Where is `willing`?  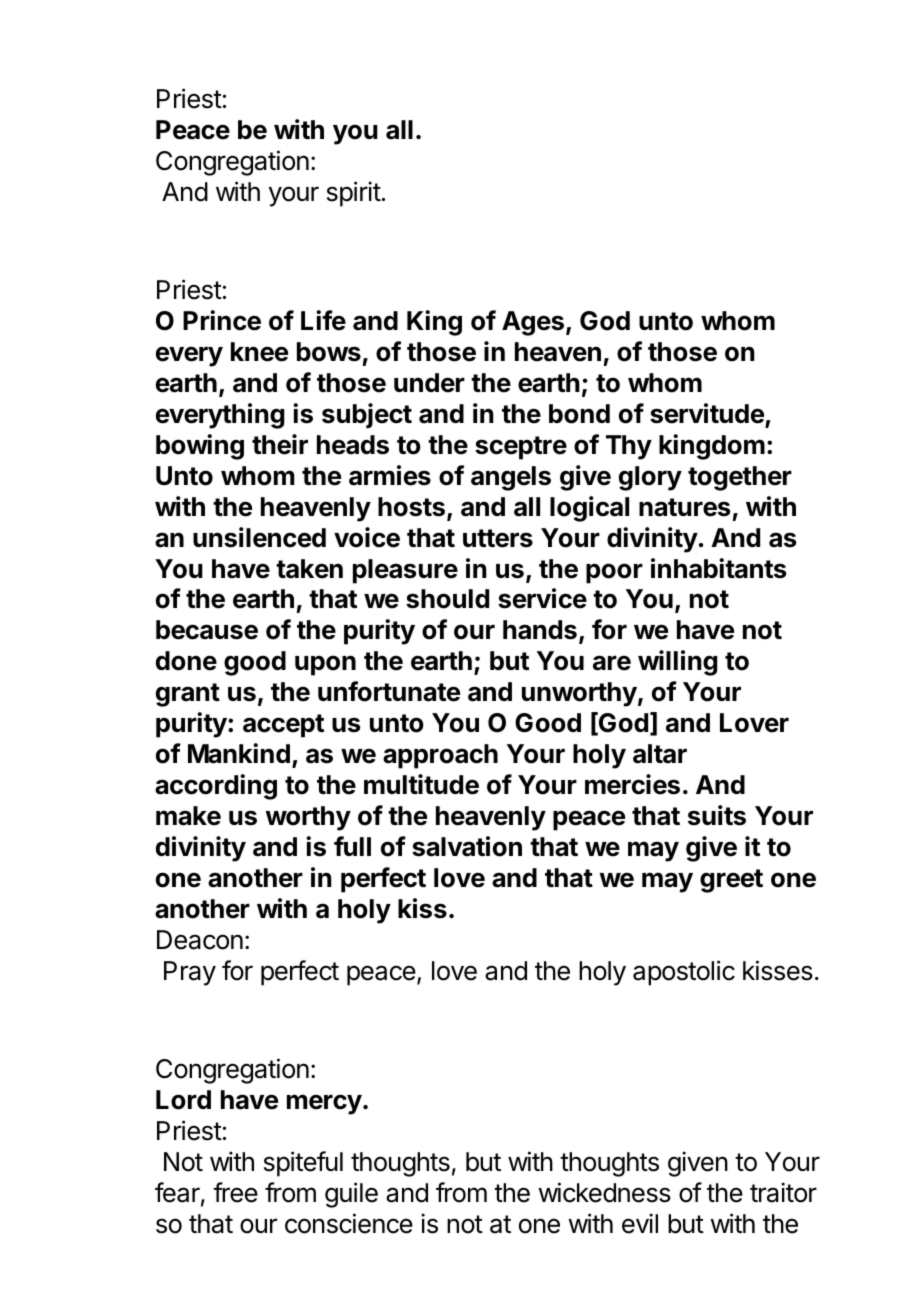
willing is located at coordinates (677, 663).
